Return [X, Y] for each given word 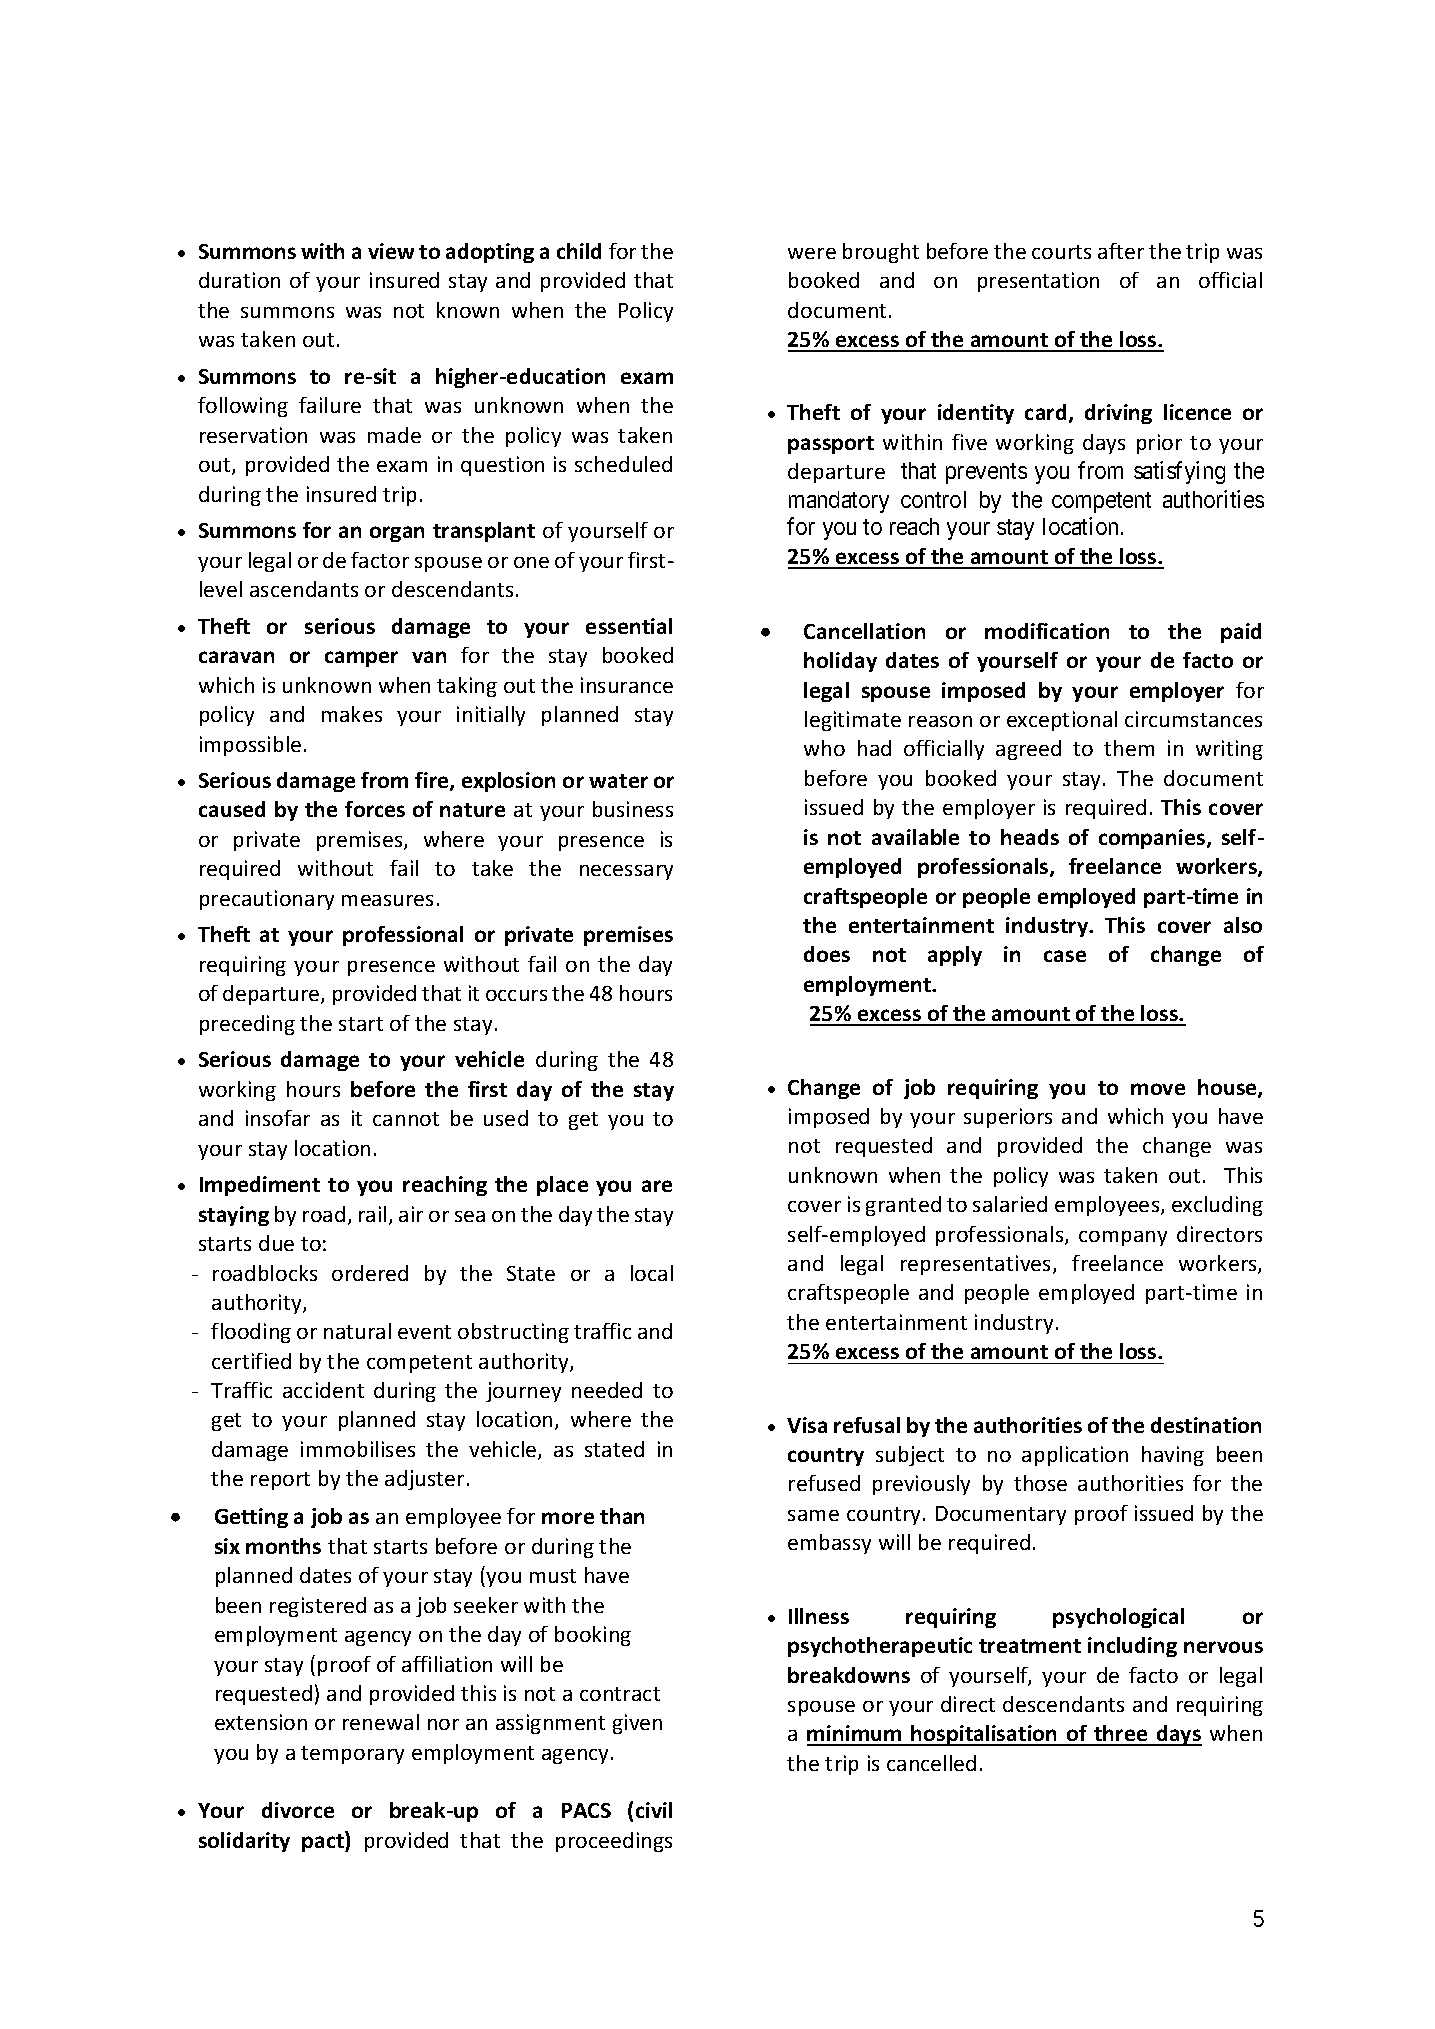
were [812, 253]
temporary [352, 1755]
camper [361, 659]
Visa [807, 1425]
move [1158, 1089]
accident [323, 1390]
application [1075, 1456]
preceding [247, 1025]
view [391, 251]
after [1121, 251]
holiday [840, 662]
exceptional [1062, 721]
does [827, 954]
